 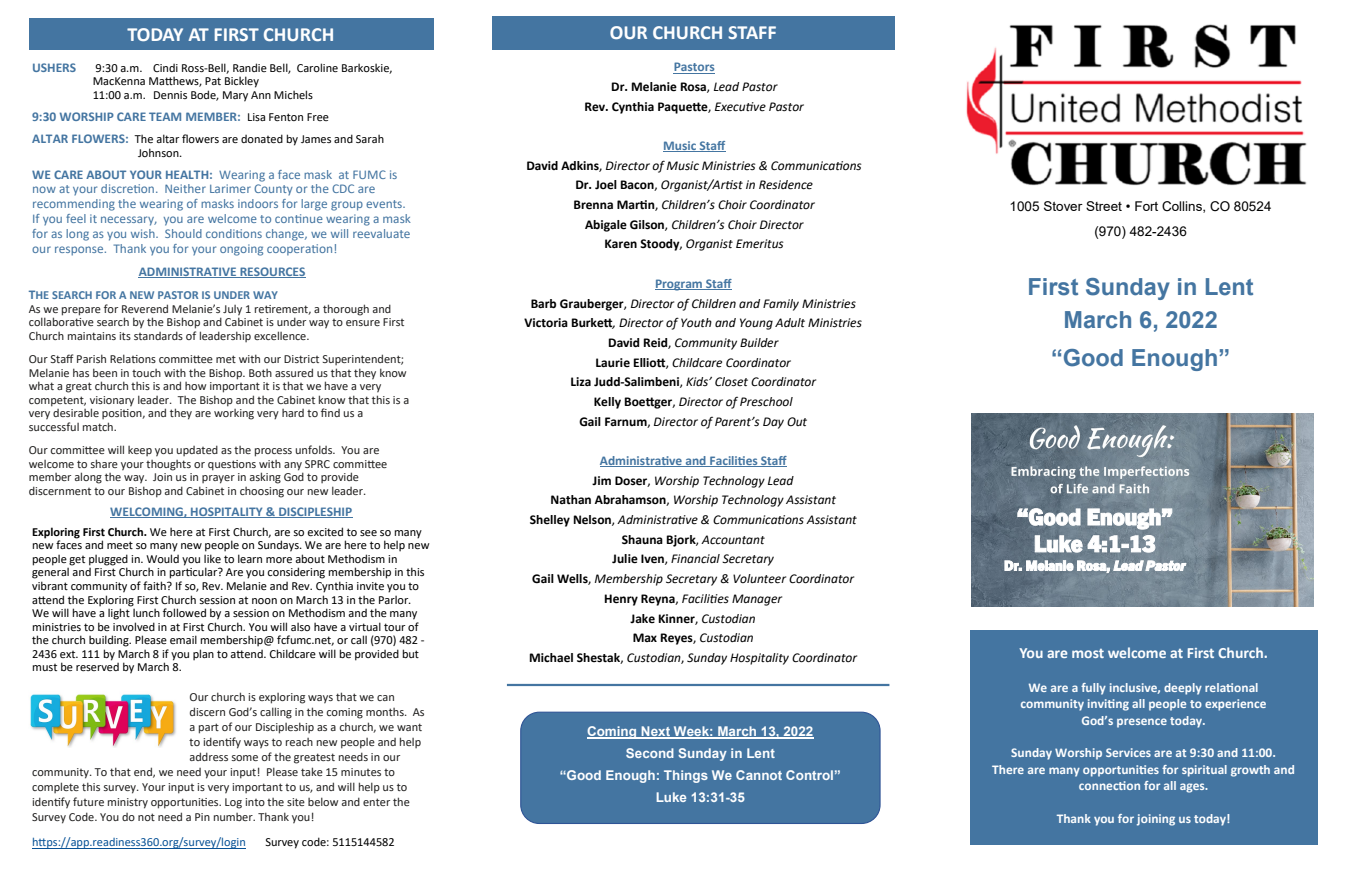 What do you see at coordinates (686, 776) in the screenshot?
I see `Things` at bounding box center [686, 776].
